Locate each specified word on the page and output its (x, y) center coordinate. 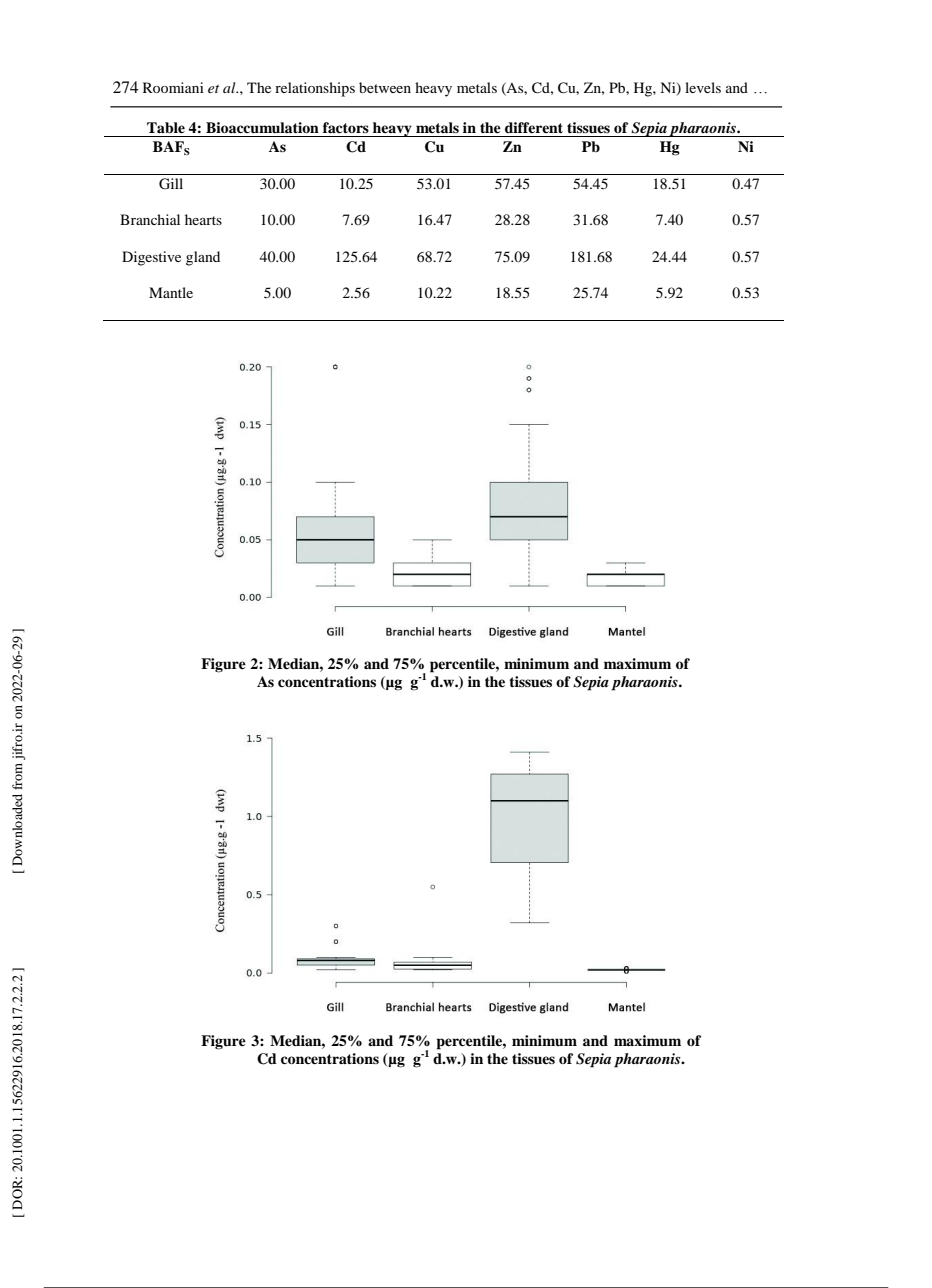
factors (346, 127)
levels (703, 87)
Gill (171, 184)
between (385, 87)
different (534, 127)
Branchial (150, 219)
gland (203, 258)
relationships (315, 89)
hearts (203, 219)
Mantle (171, 292)
